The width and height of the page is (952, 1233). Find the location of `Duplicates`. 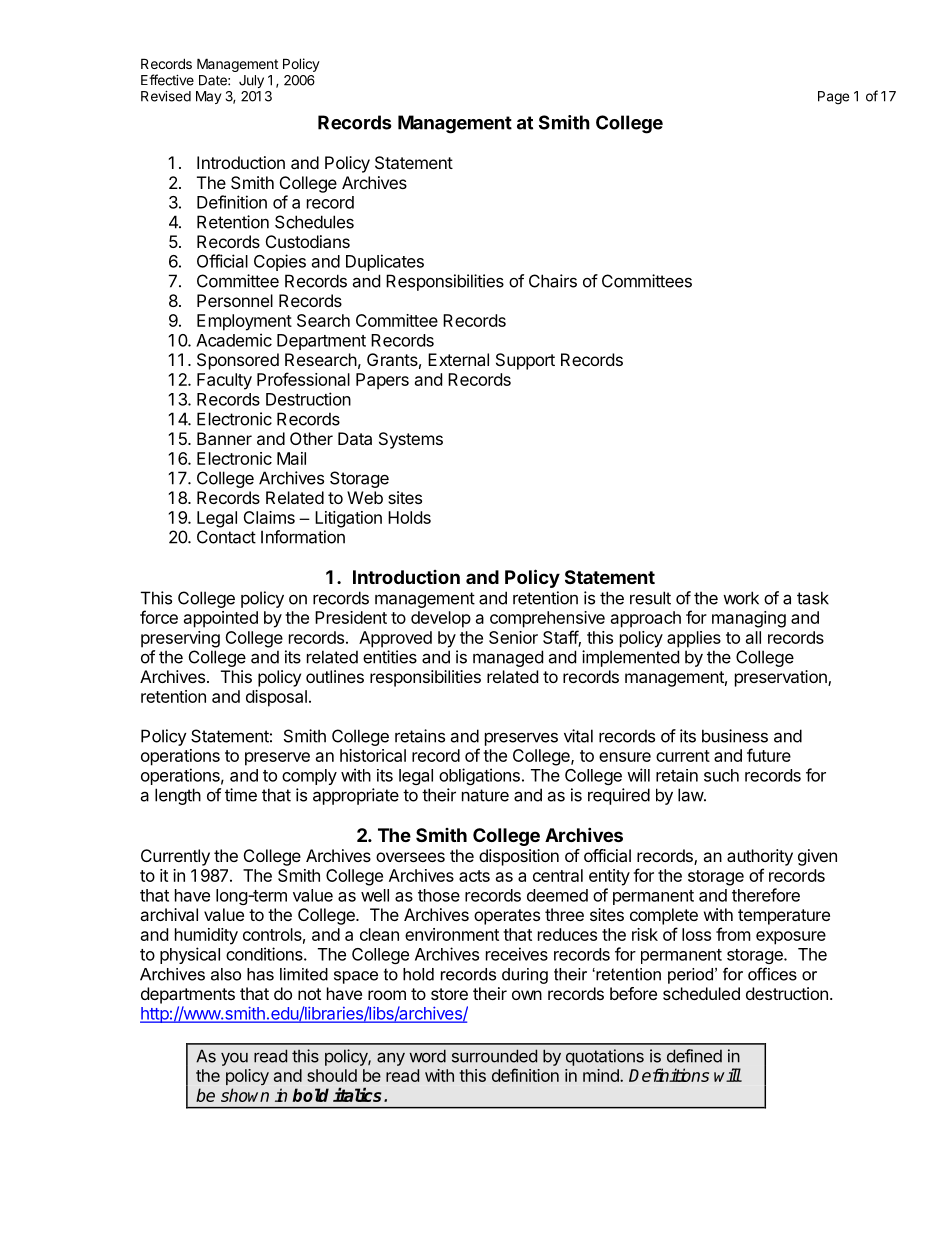

Duplicates is located at coordinates (385, 262).
